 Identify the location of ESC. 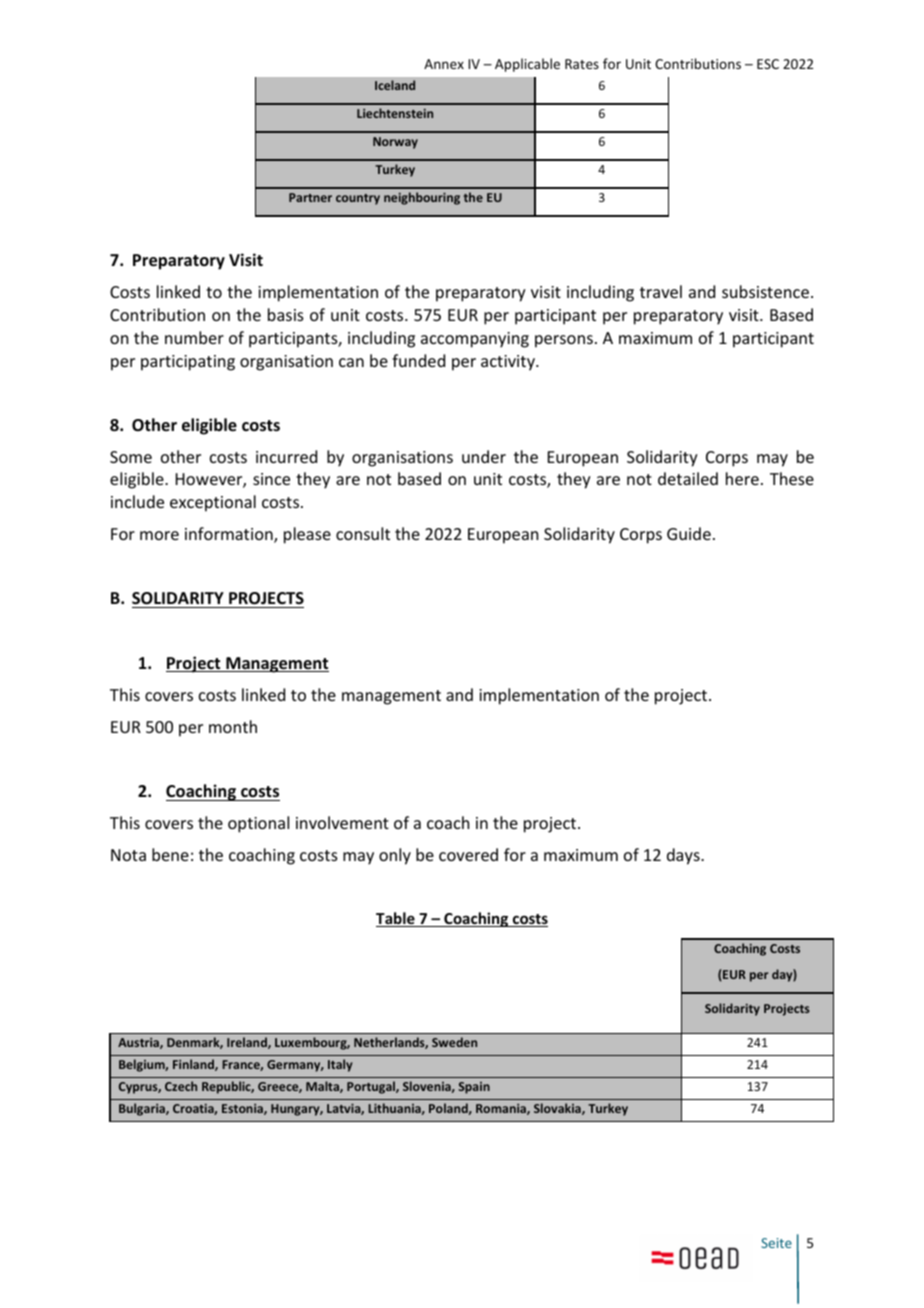
(768, 64).
